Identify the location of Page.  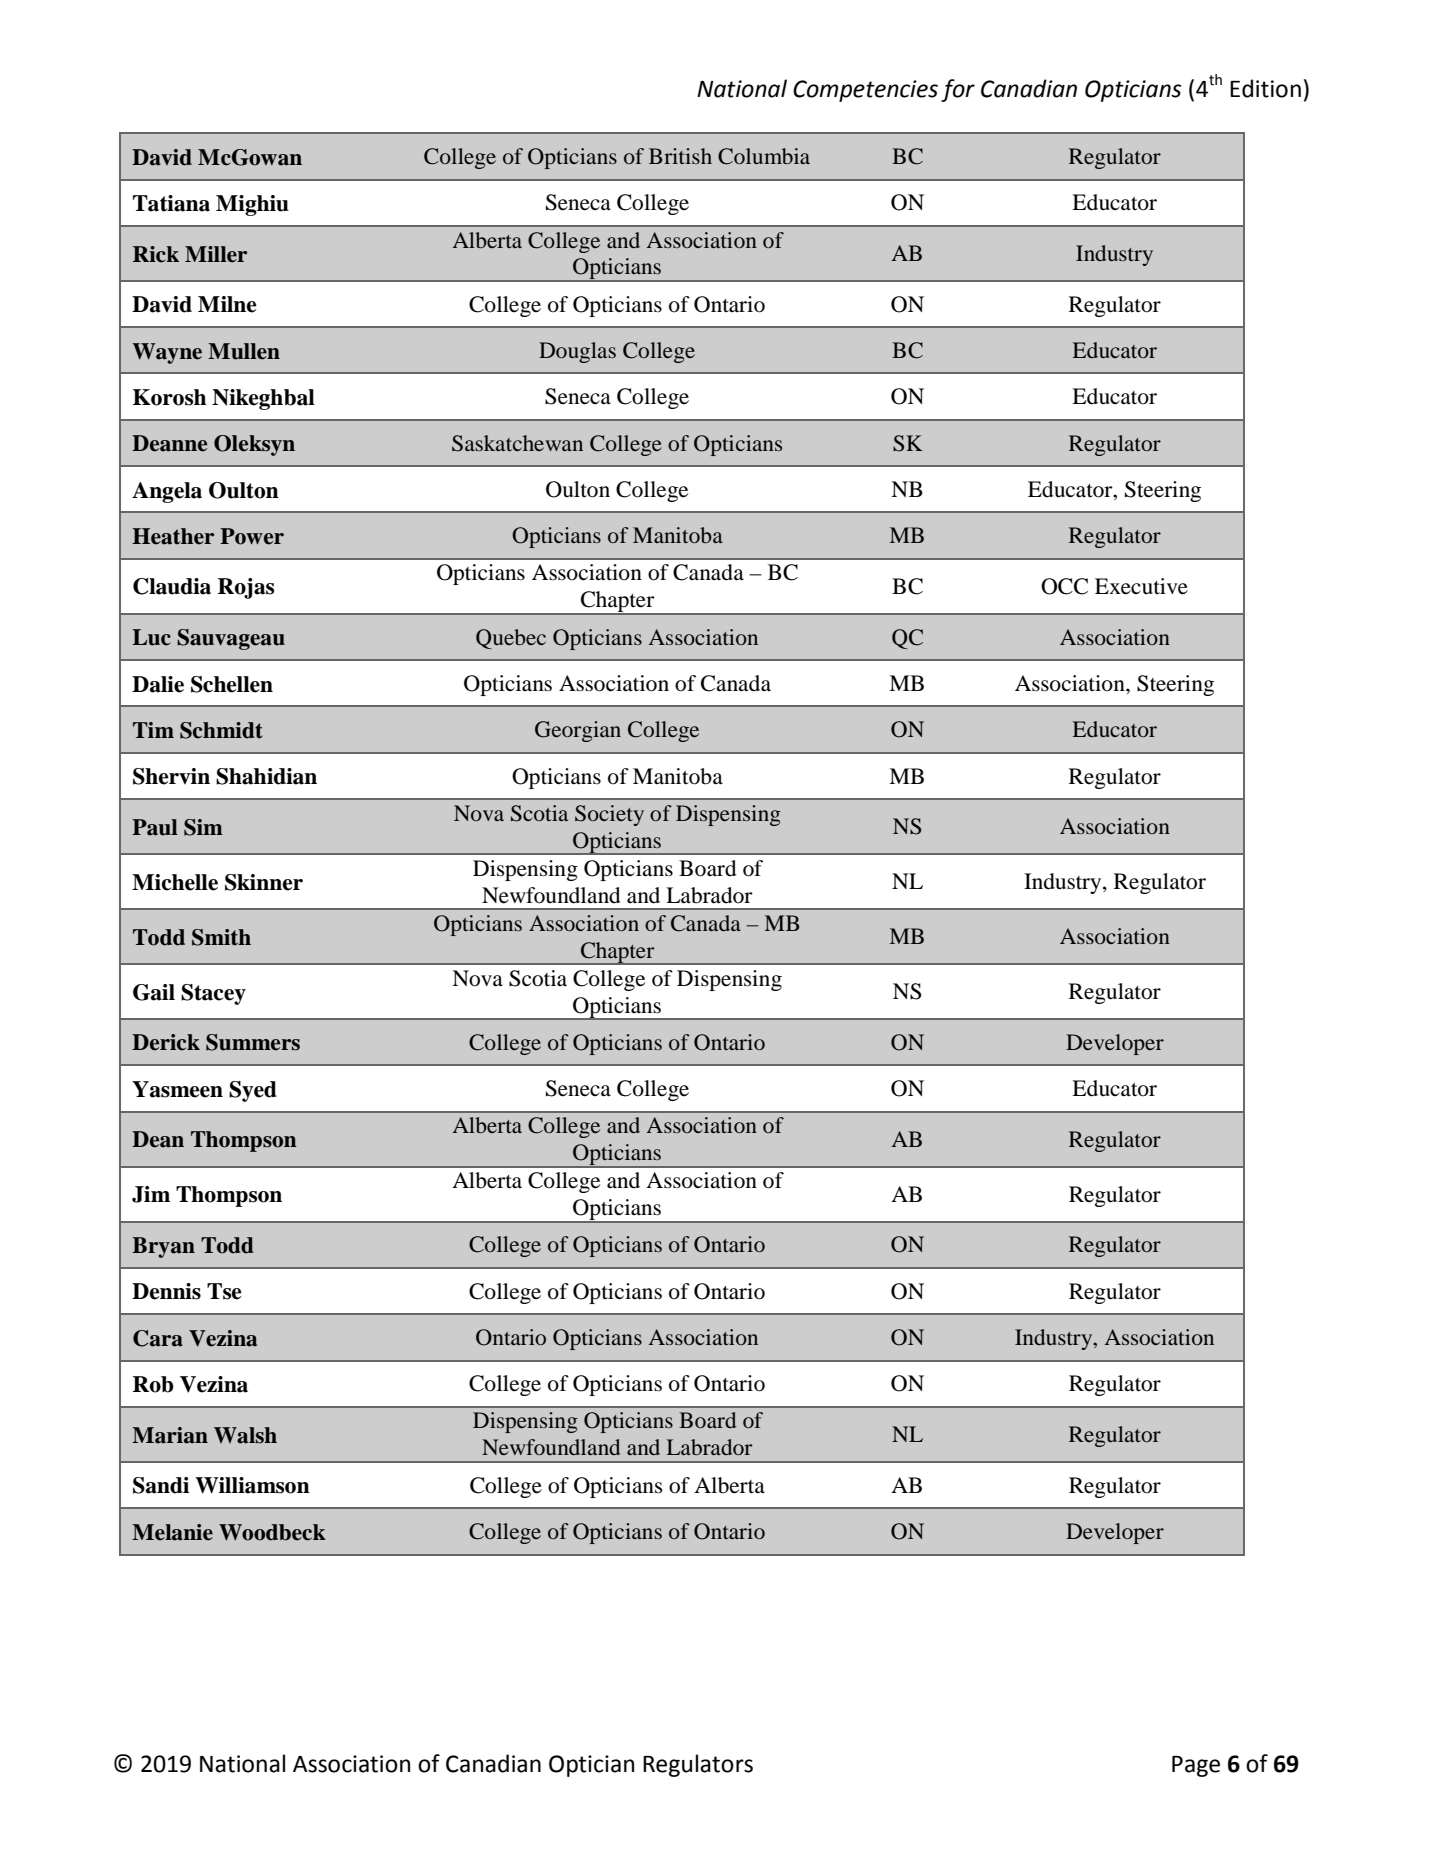
(1196, 1766).
